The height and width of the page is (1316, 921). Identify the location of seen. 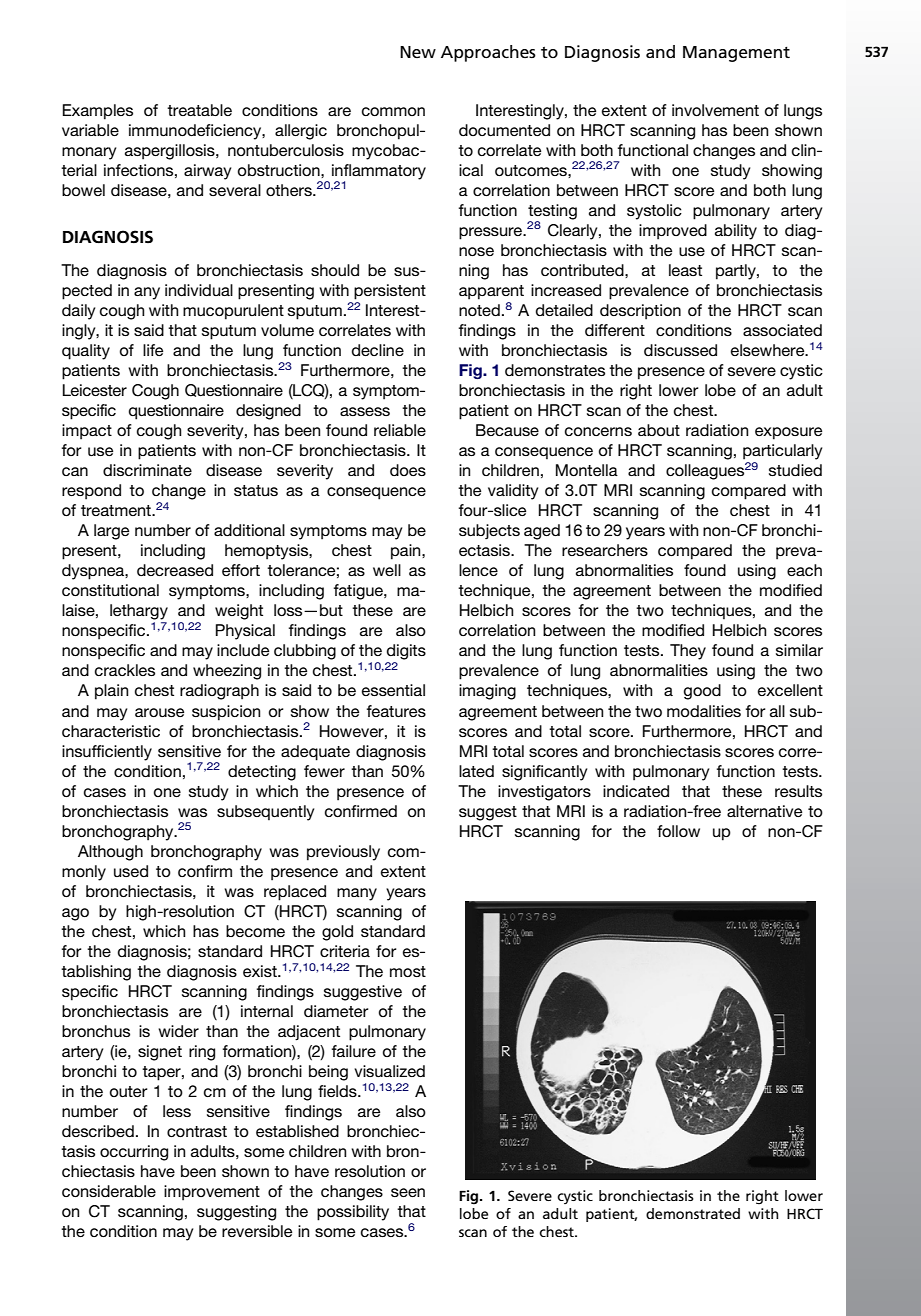
(408, 1192).
